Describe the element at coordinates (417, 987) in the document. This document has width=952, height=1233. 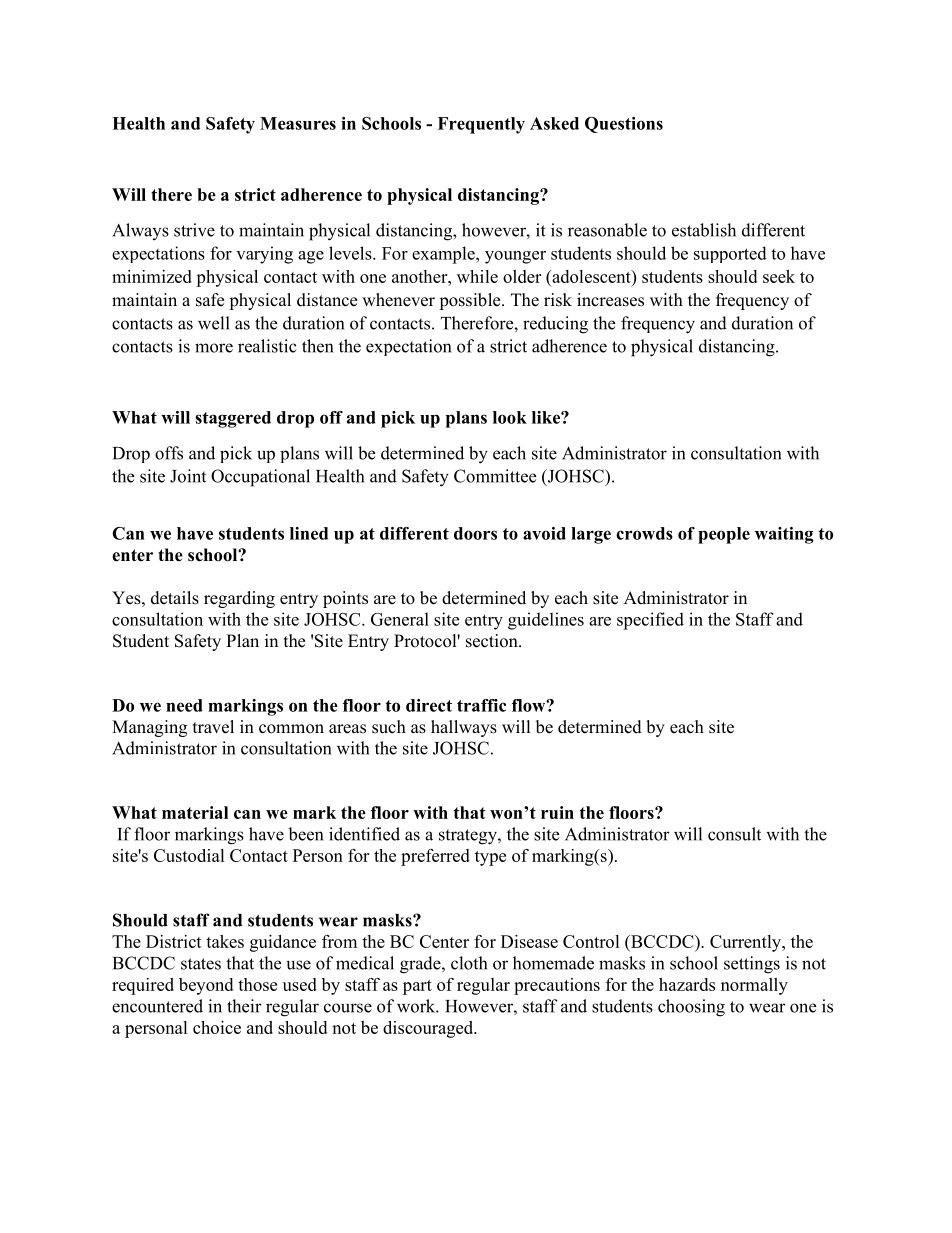
I see `part` at that location.
